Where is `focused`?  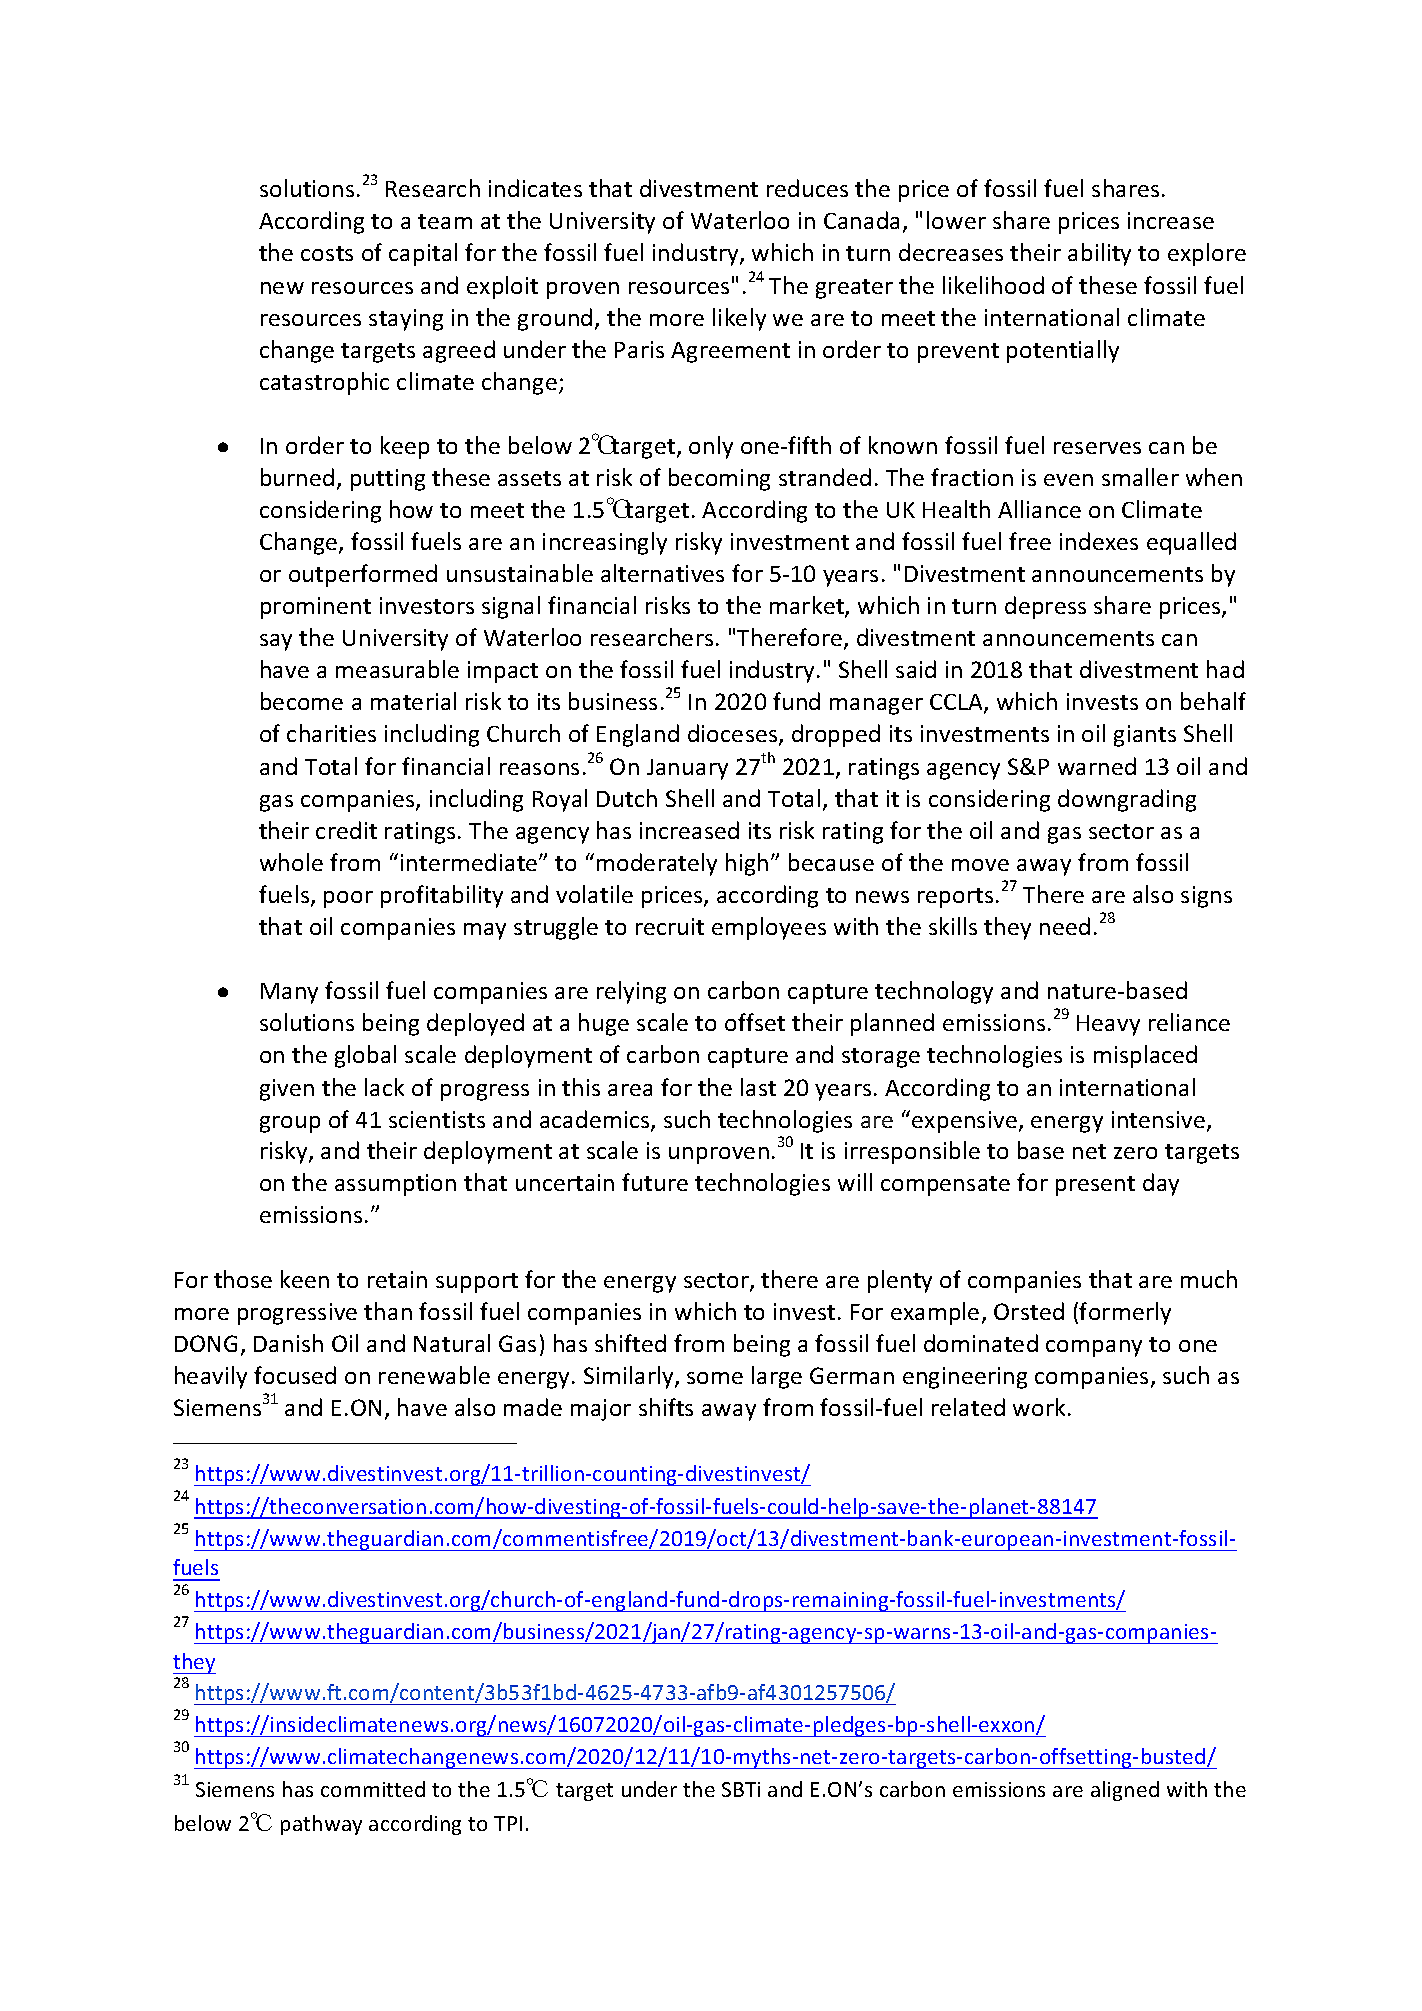 focused is located at coordinates (295, 1375).
